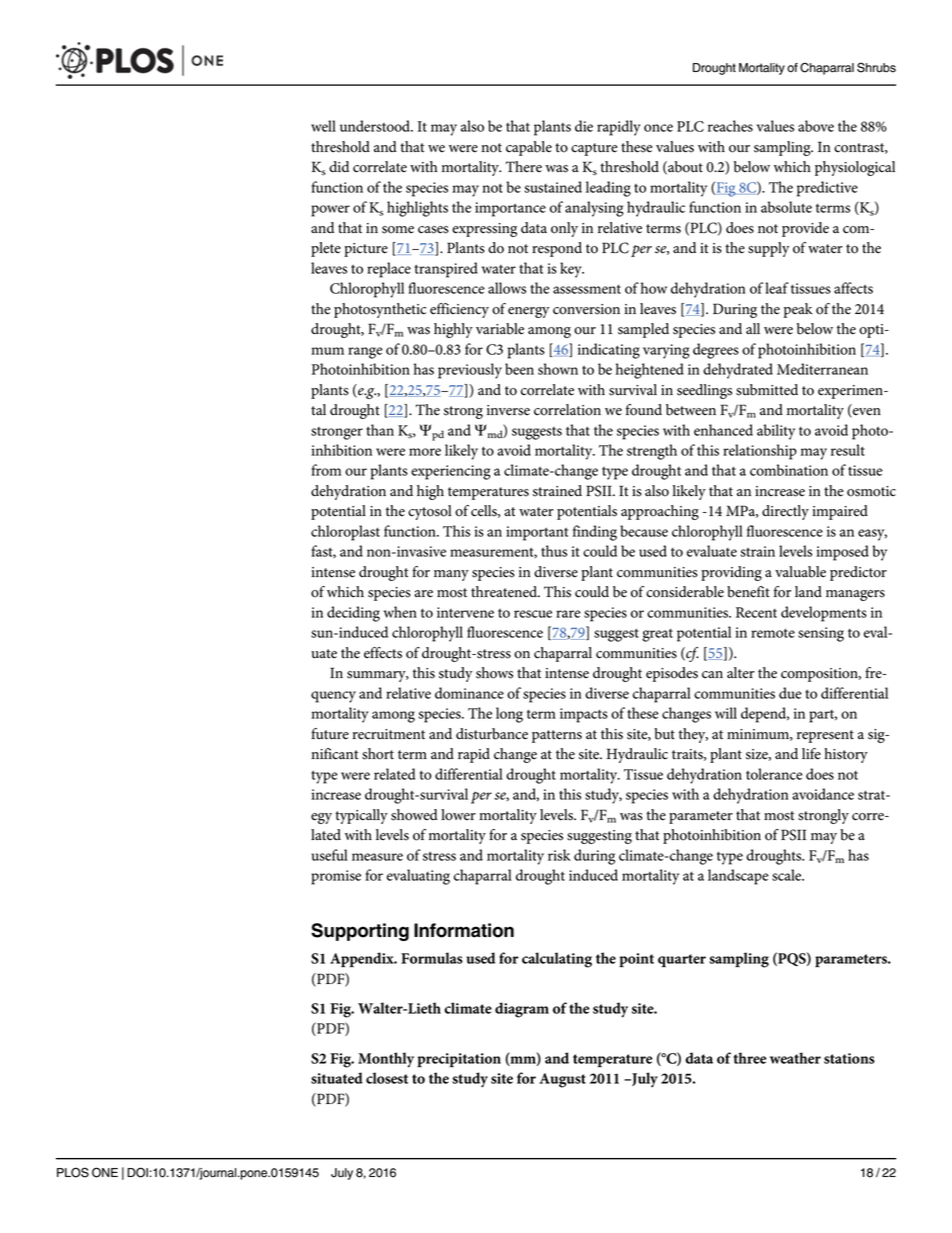 This page has width=952, height=1233. Describe the element at coordinates (353, 614) in the page. I see `deciding` at that location.
